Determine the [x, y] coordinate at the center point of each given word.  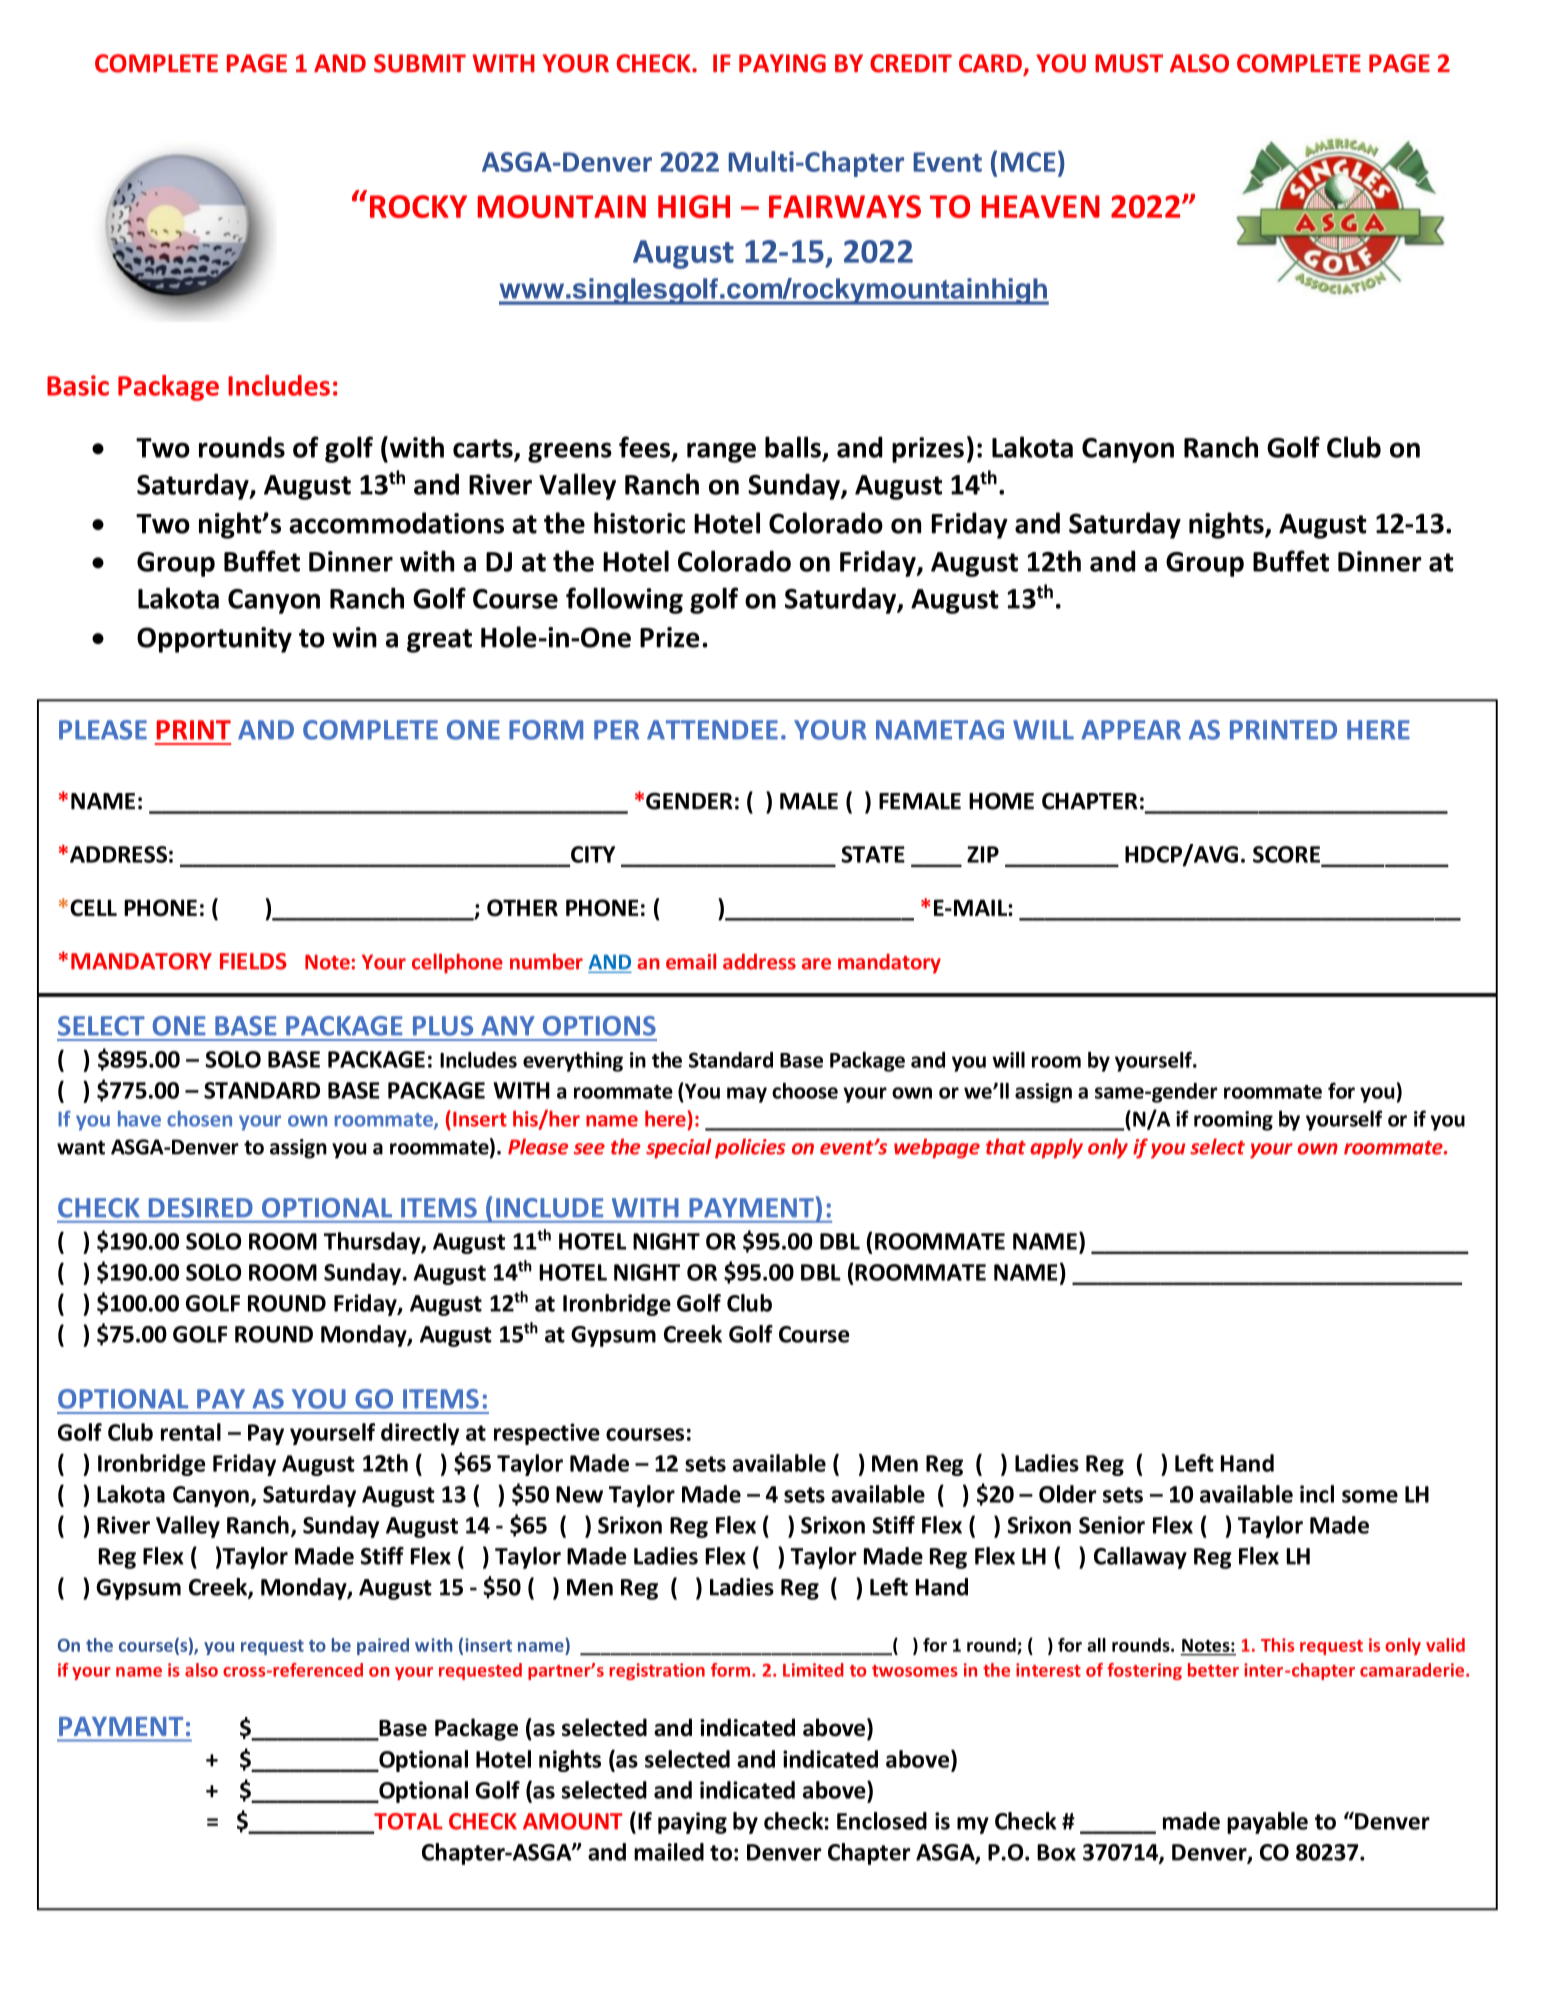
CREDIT [911, 63]
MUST [1129, 63]
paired [383, 1646]
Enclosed [882, 1821]
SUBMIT [420, 63]
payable [1267, 1823]
